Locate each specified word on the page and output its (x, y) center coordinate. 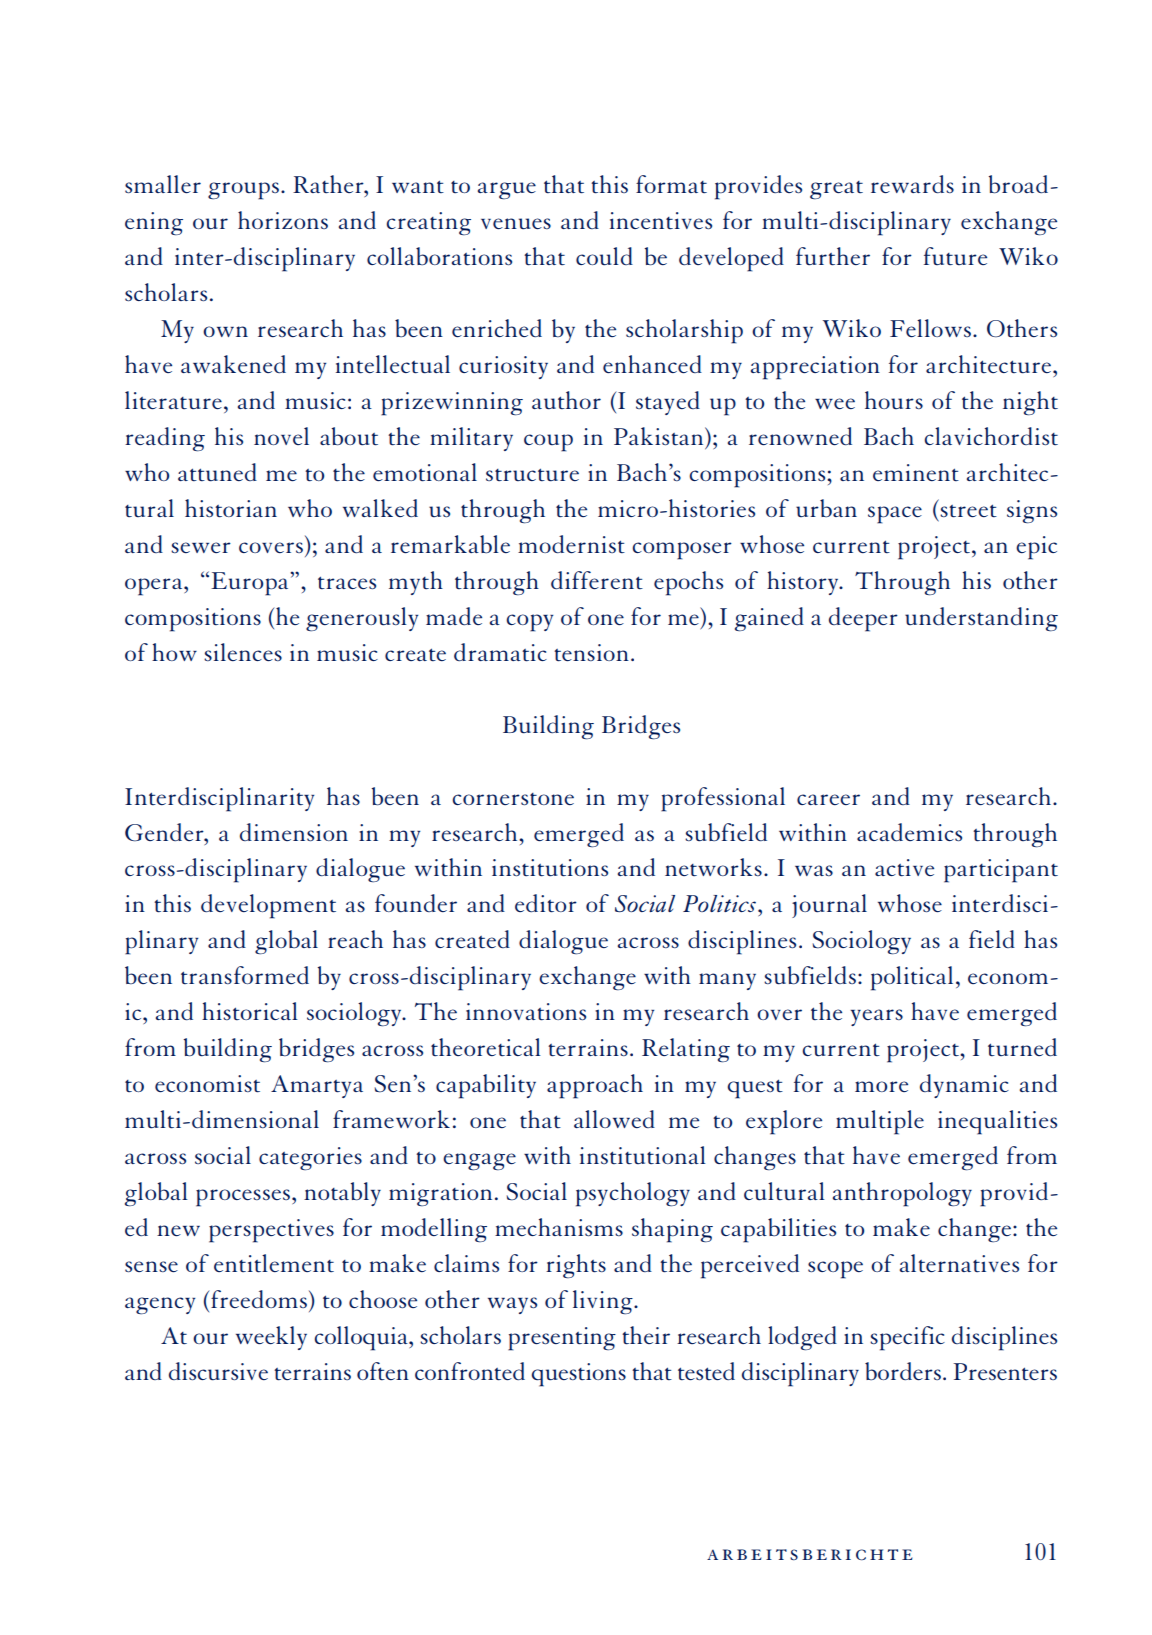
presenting (562, 1339)
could (604, 256)
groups (243, 191)
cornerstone (513, 799)
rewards (912, 184)
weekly (271, 1338)
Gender (165, 832)
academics (909, 832)
